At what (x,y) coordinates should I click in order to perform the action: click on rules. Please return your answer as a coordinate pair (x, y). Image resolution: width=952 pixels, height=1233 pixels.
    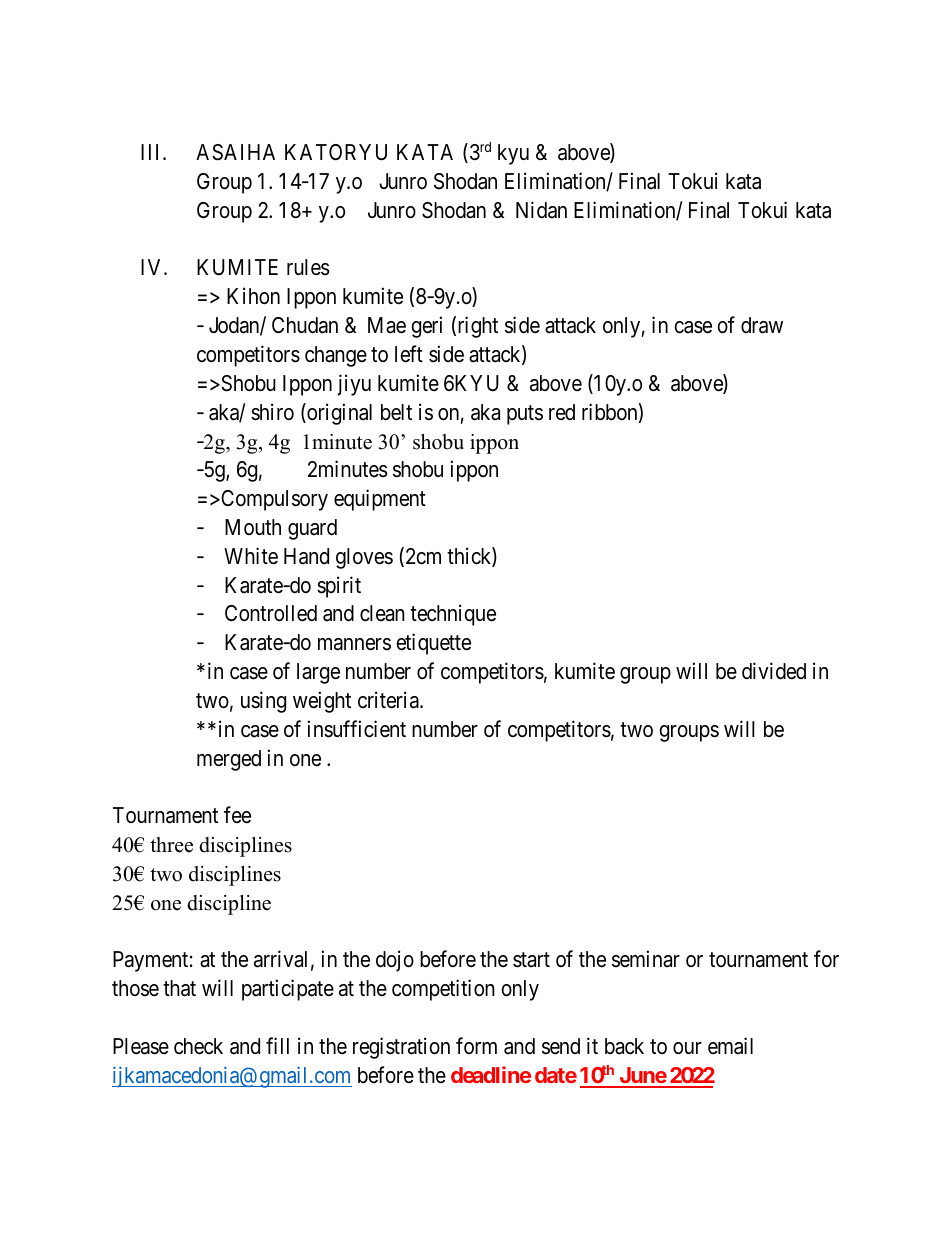
    Looking at the image, I should click on (308, 267).
